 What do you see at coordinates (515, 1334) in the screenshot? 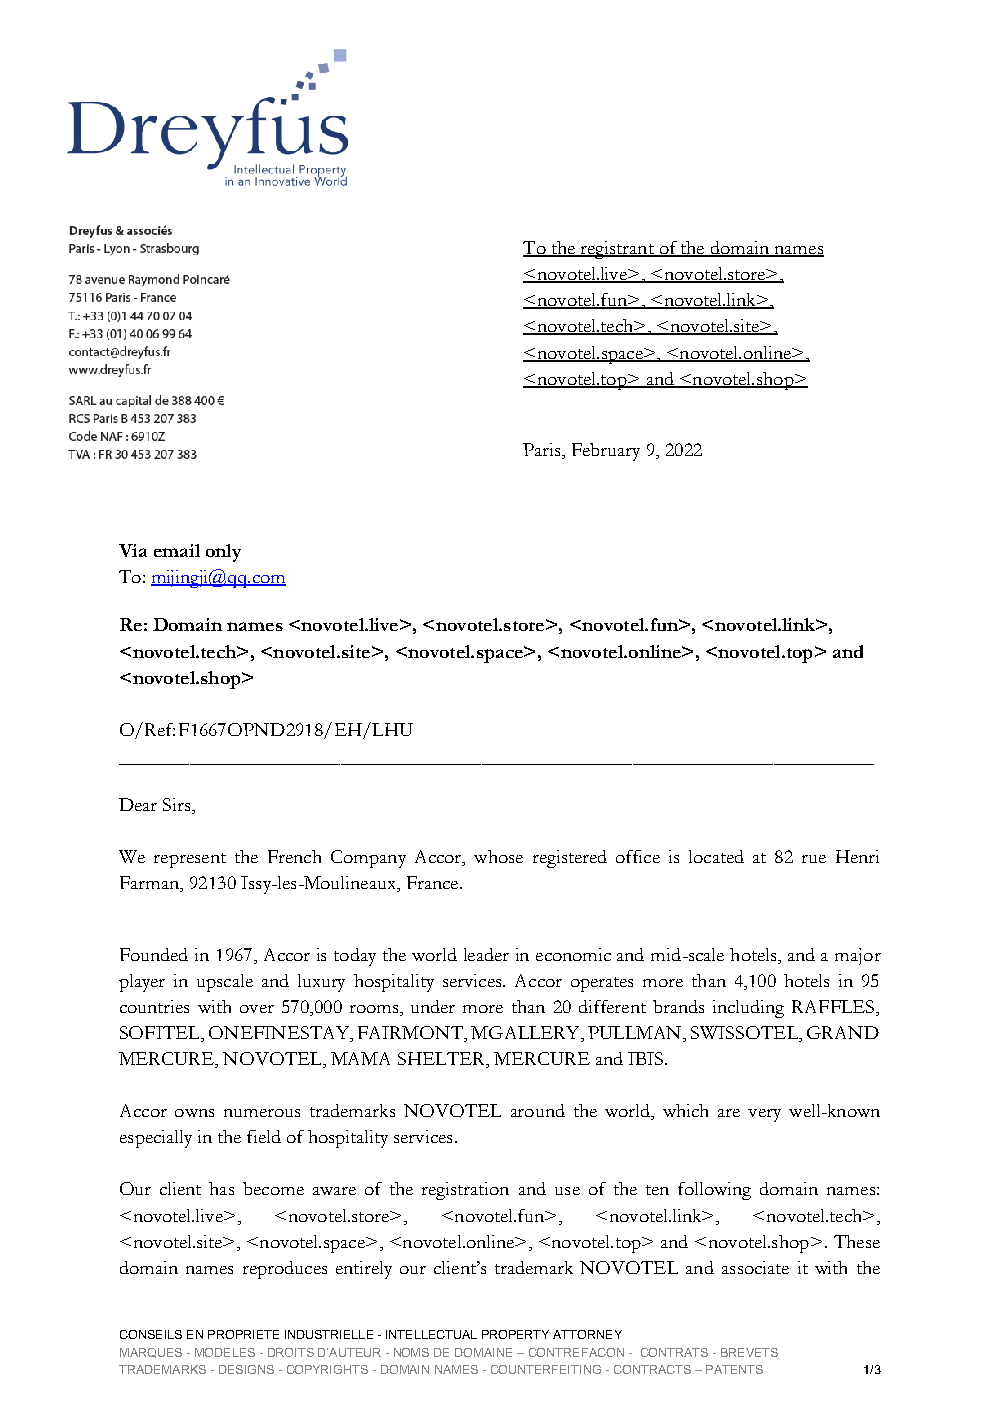
I see `PROPERTY` at bounding box center [515, 1334].
